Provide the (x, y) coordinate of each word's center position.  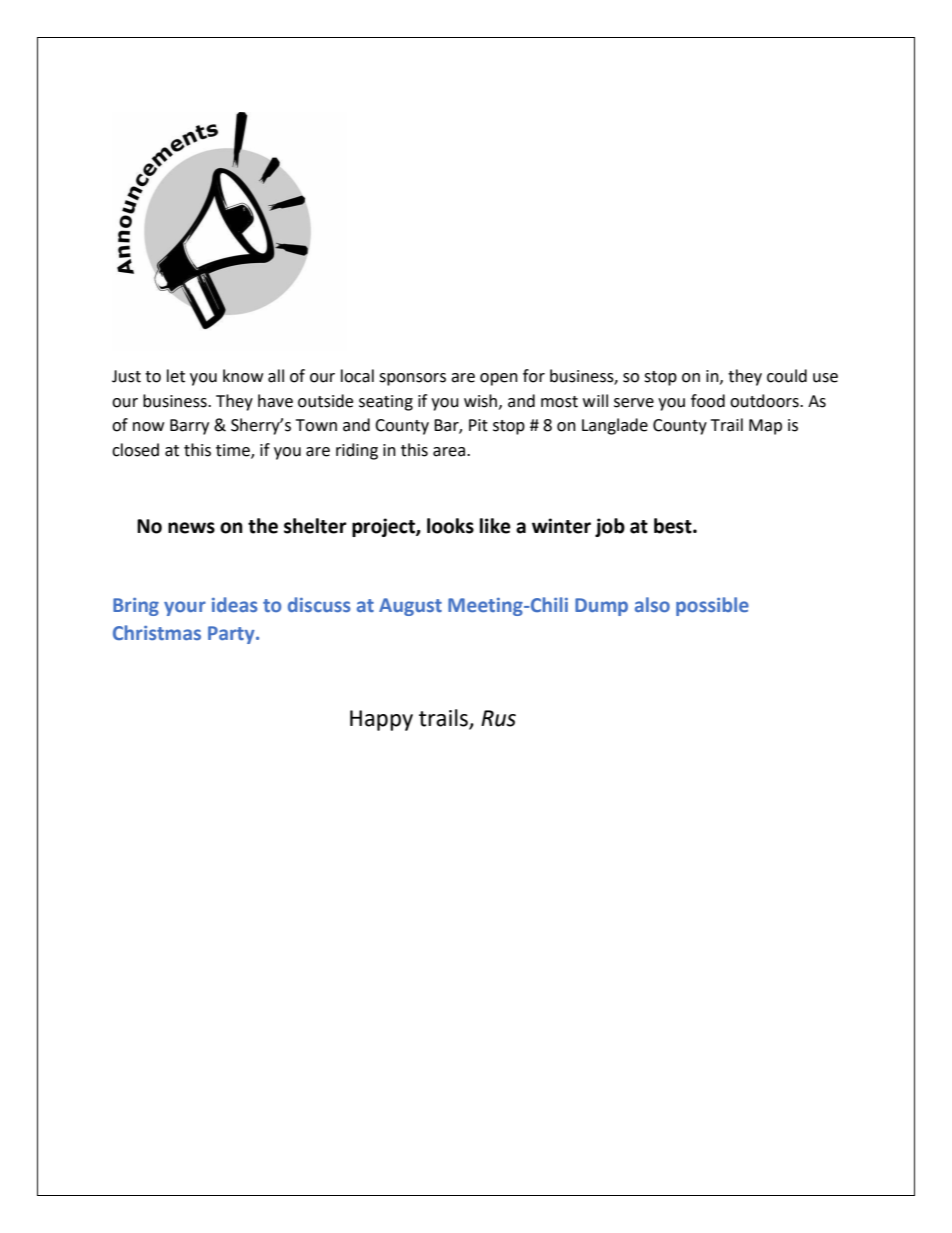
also (652, 604)
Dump (601, 607)
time (234, 451)
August (410, 607)
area (450, 452)
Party (232, 635)
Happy (381, 720)
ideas (235, 604)
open (499, 379)
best (674, 526)
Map (765, 427)
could (787, 376)
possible (712, 606)
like (495, 526)
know (243, 376)
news (191, 528)
